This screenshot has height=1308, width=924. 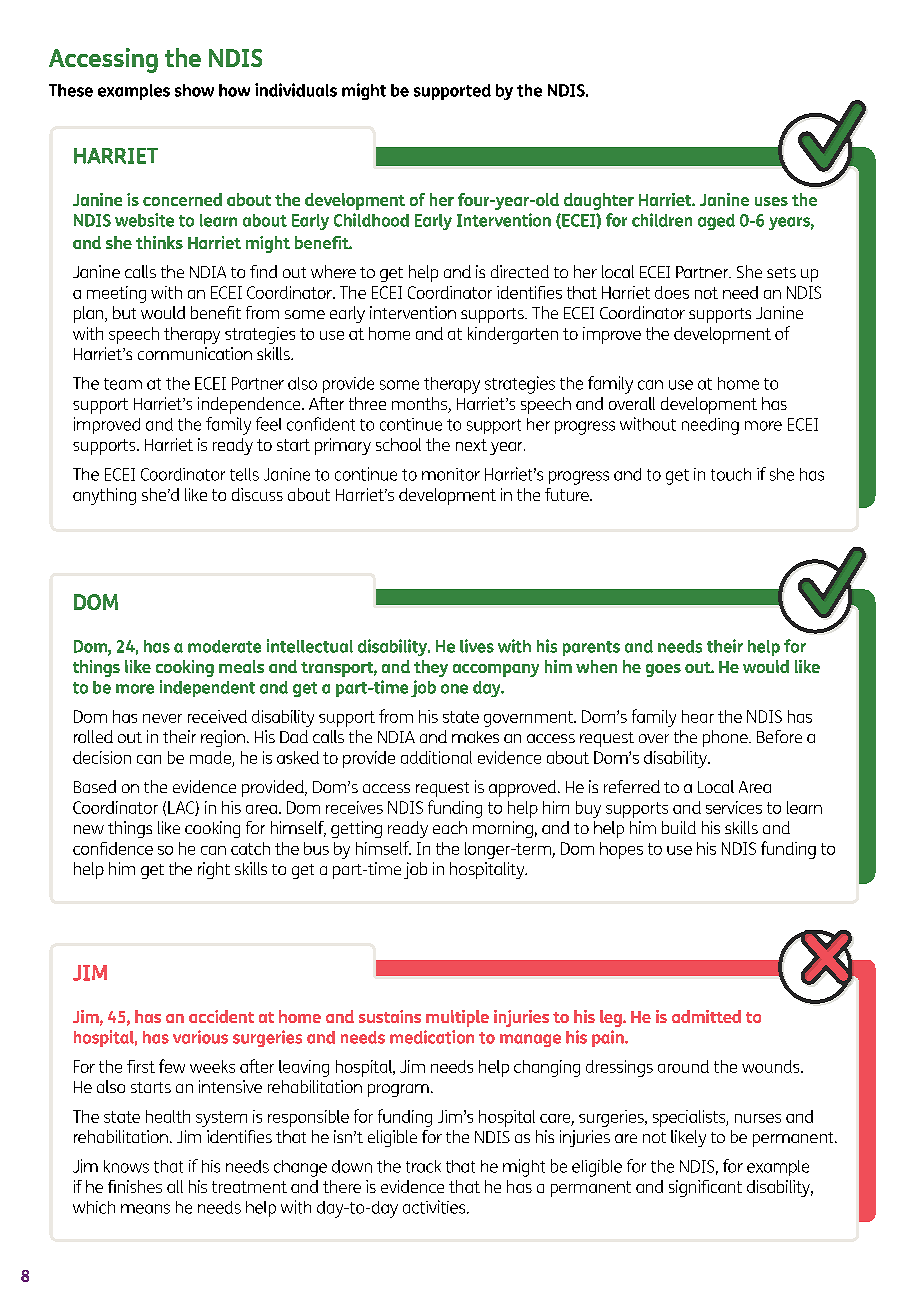 I want to click on show, so click(x=194, y=90).
